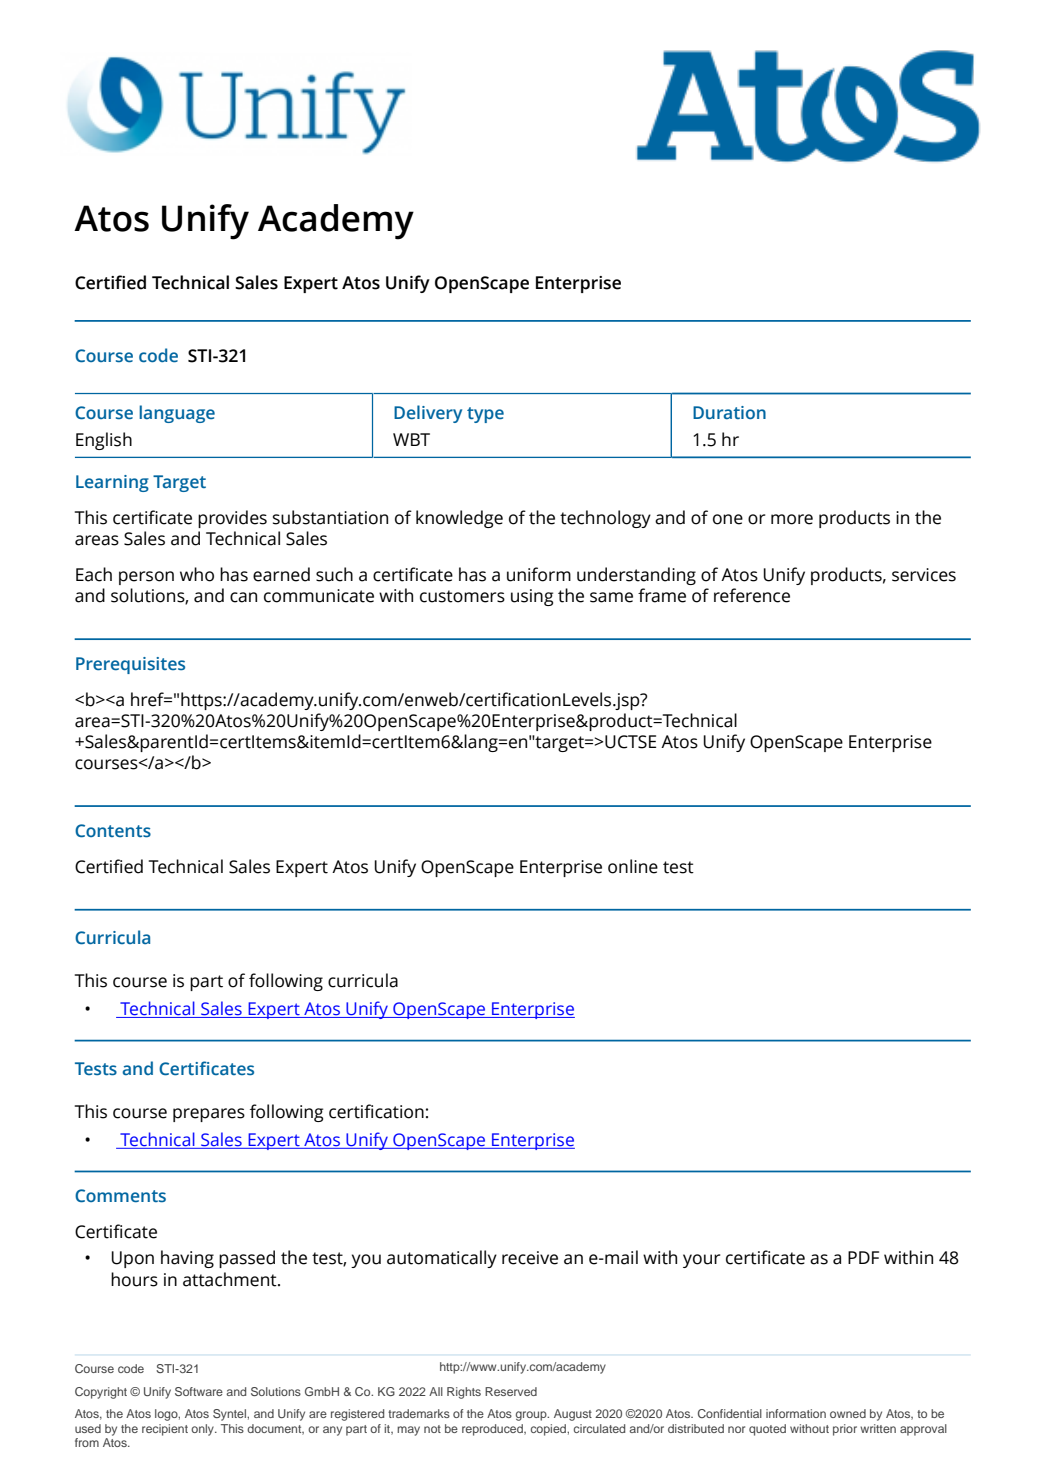 Image resolution: width=1045 pixels, height=1479 pixels. What do you see at coordinates (485, 415) in the screenshot?
I see `type` at bounding box center [485, 415].
